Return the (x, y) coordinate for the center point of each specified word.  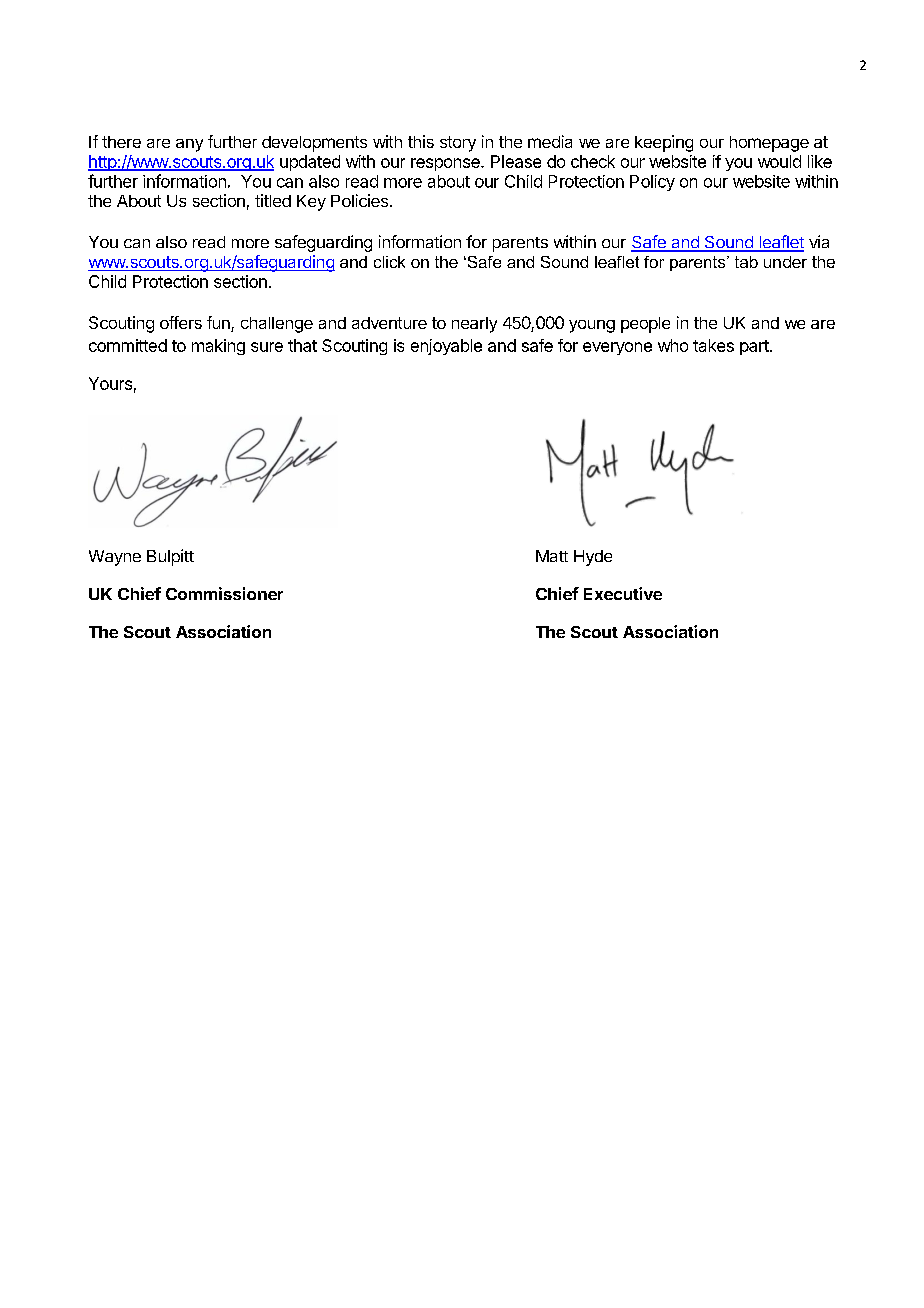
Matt (552, 556)
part (755, 347)
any (189, 145)
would (779, 161)
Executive (623, 593)
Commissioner (224, 593)
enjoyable (446, 347)
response (446, 164)
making (218, 347)
